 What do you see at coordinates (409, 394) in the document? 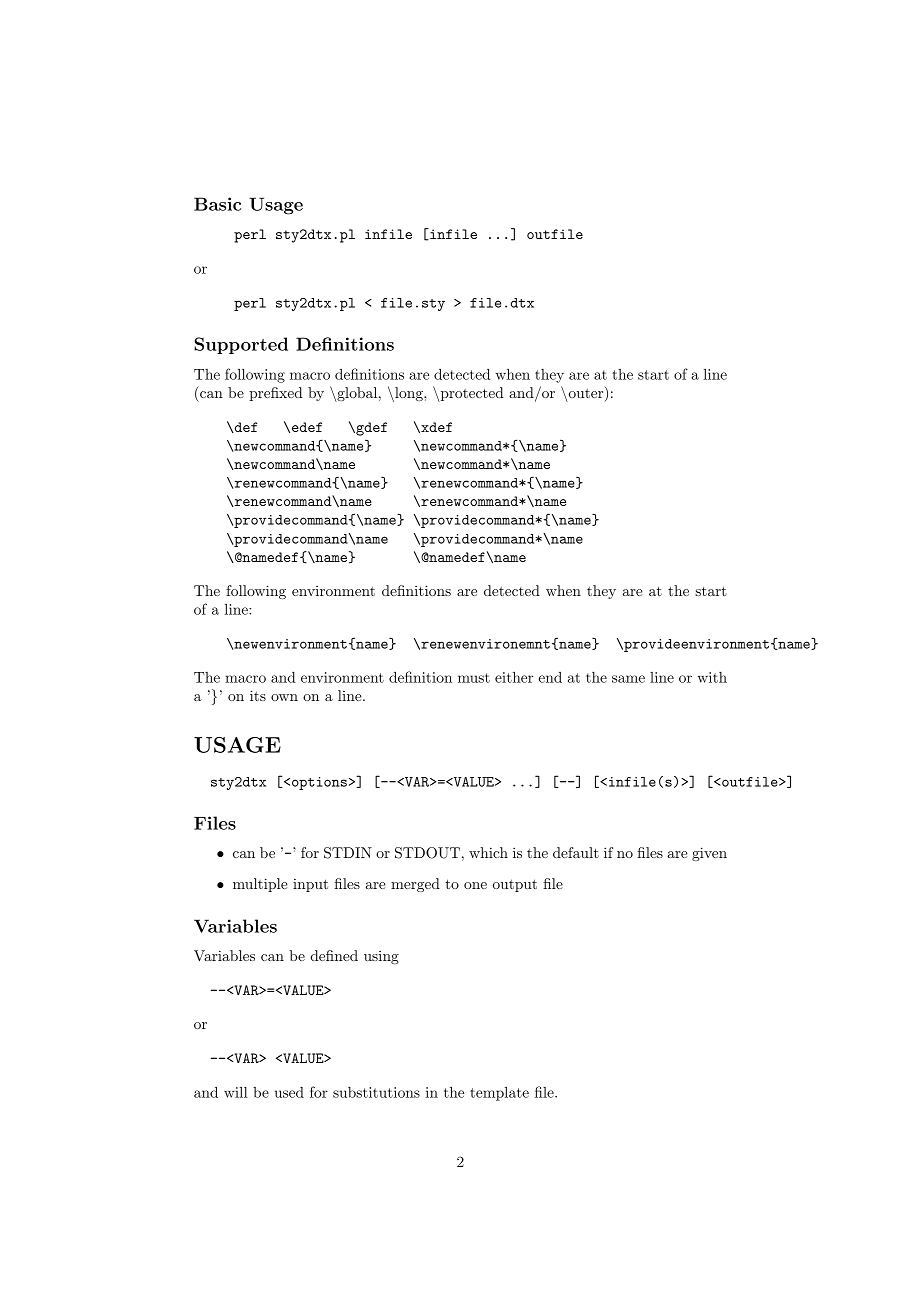
I see `long` at bounding box center [409, 394].
